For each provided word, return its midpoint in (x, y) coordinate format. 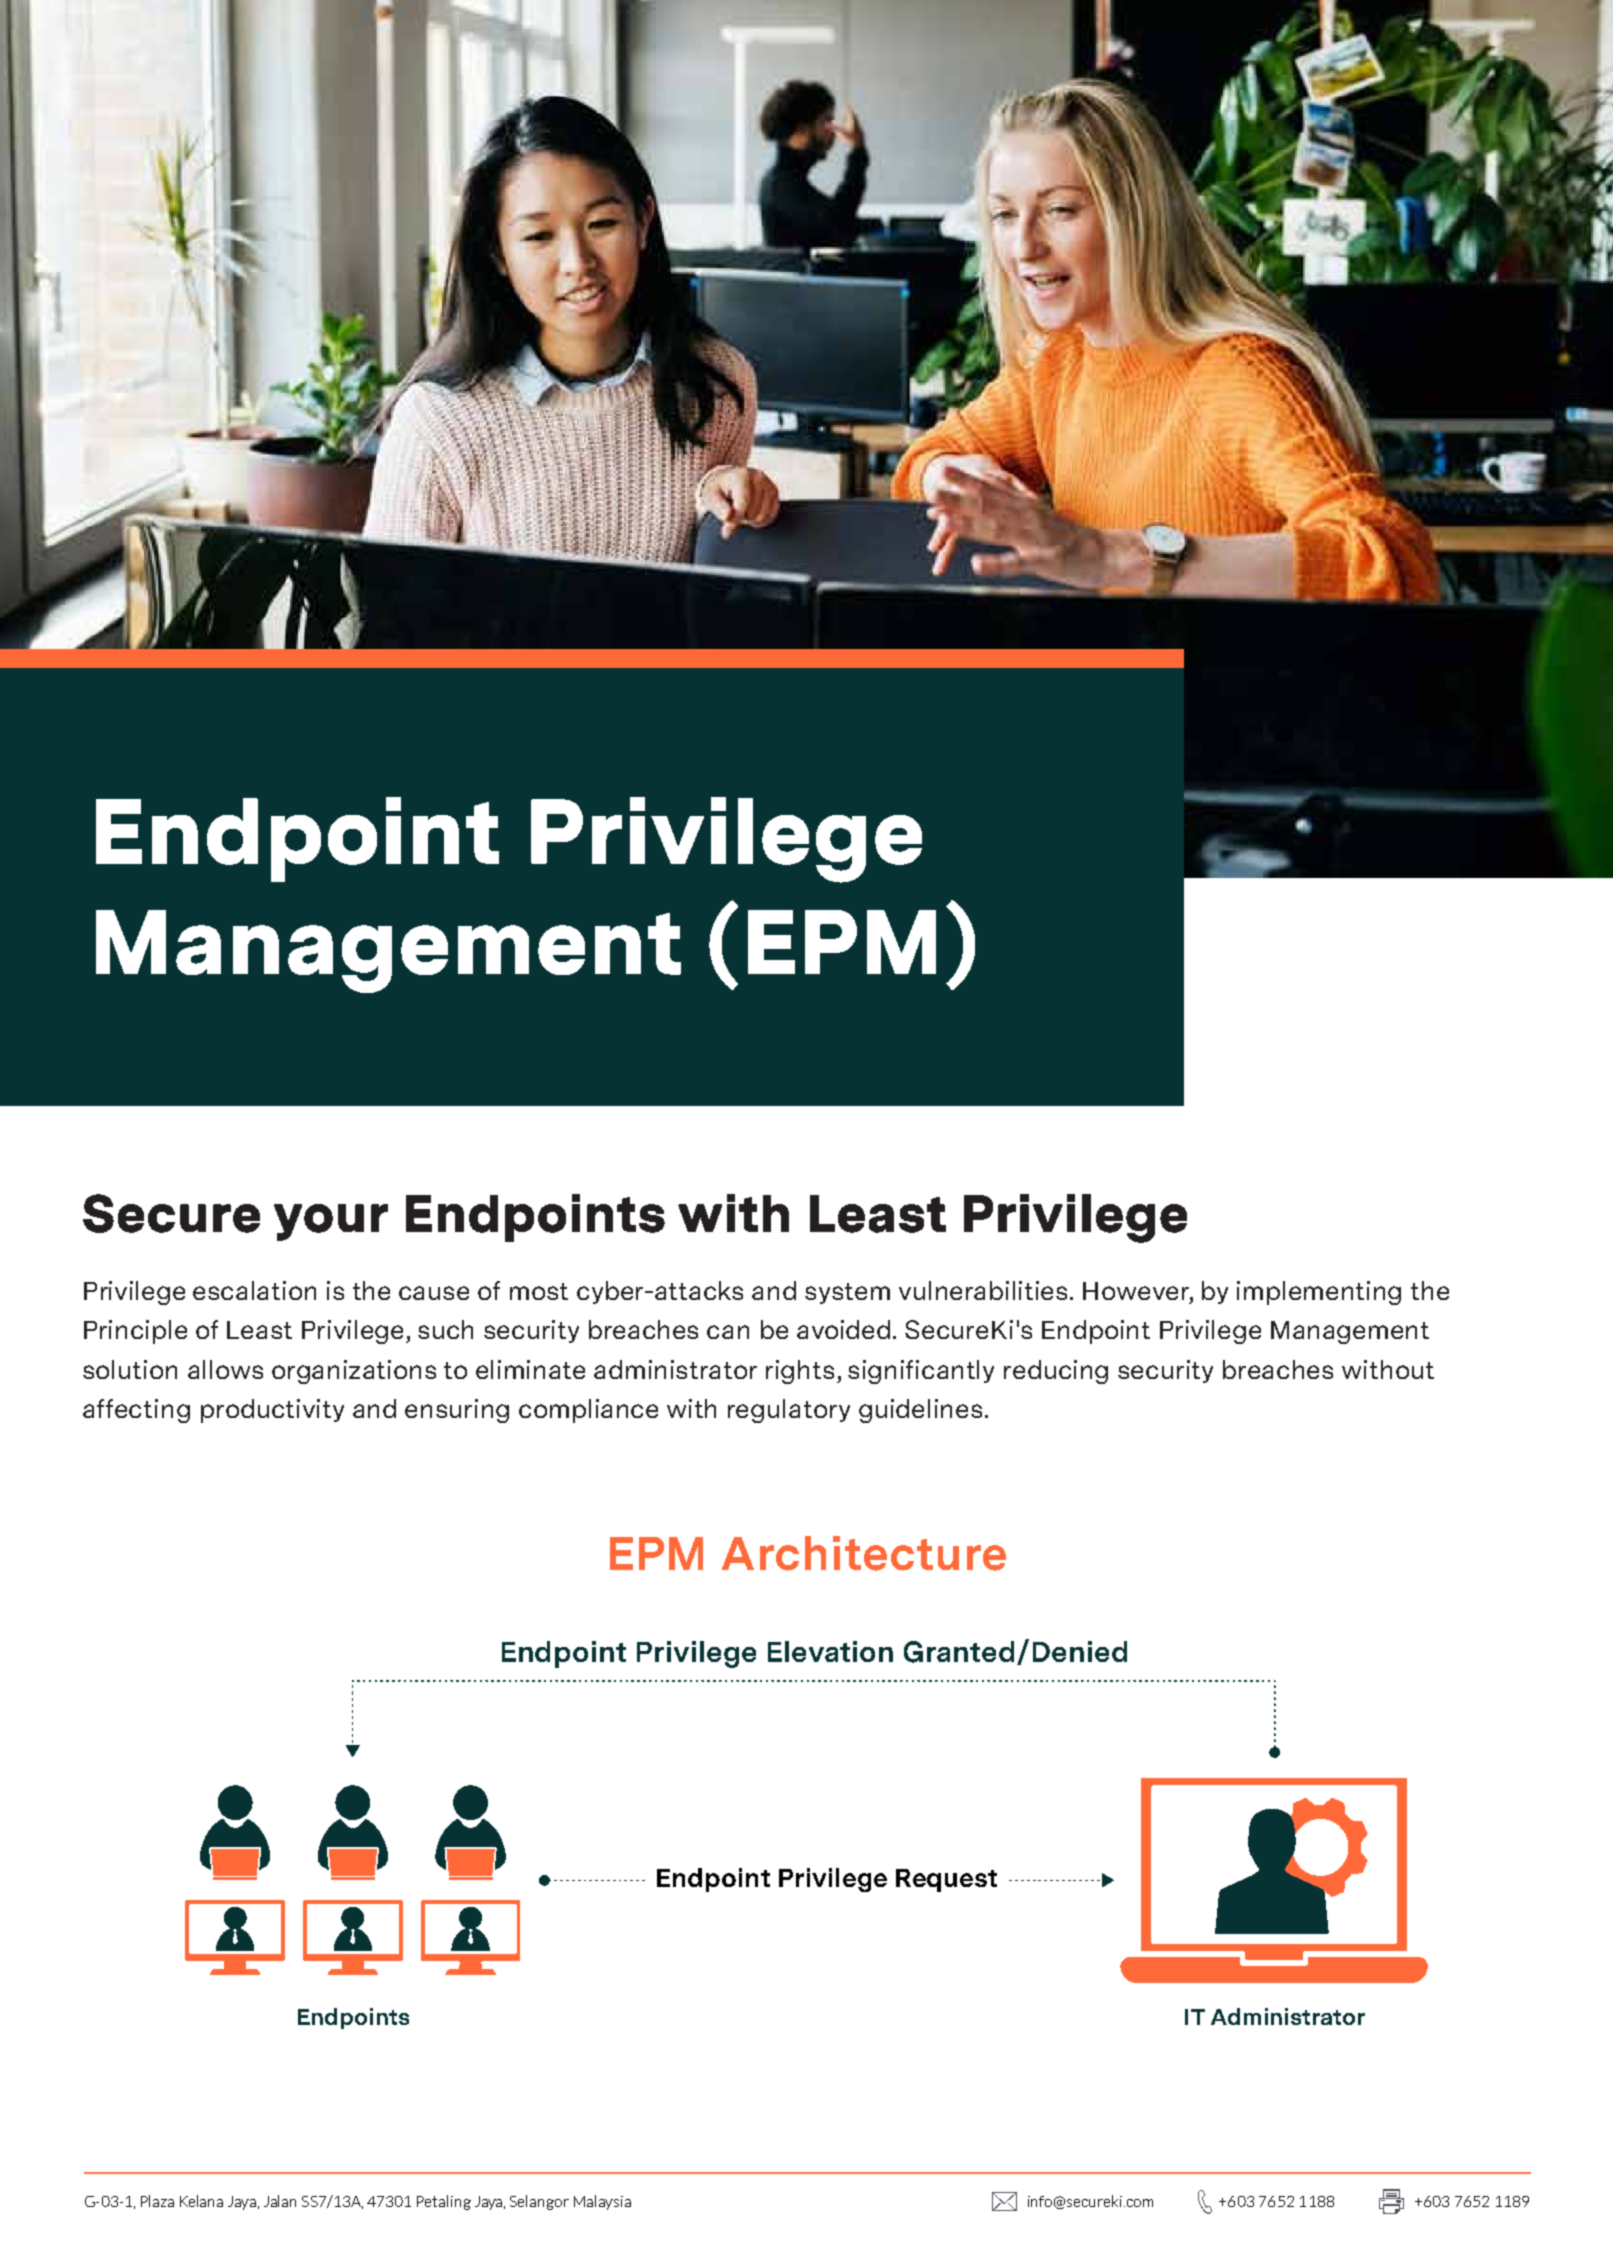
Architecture (864, 1553)
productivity (272, 1411)
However (1137, 1291)
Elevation (830, 1651)
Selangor (539, 2202)
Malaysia (602, 2202)
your (331, 1222)
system (847, 1293)
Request (946, 1880)
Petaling (444, 2202)
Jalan (280, 2201)
